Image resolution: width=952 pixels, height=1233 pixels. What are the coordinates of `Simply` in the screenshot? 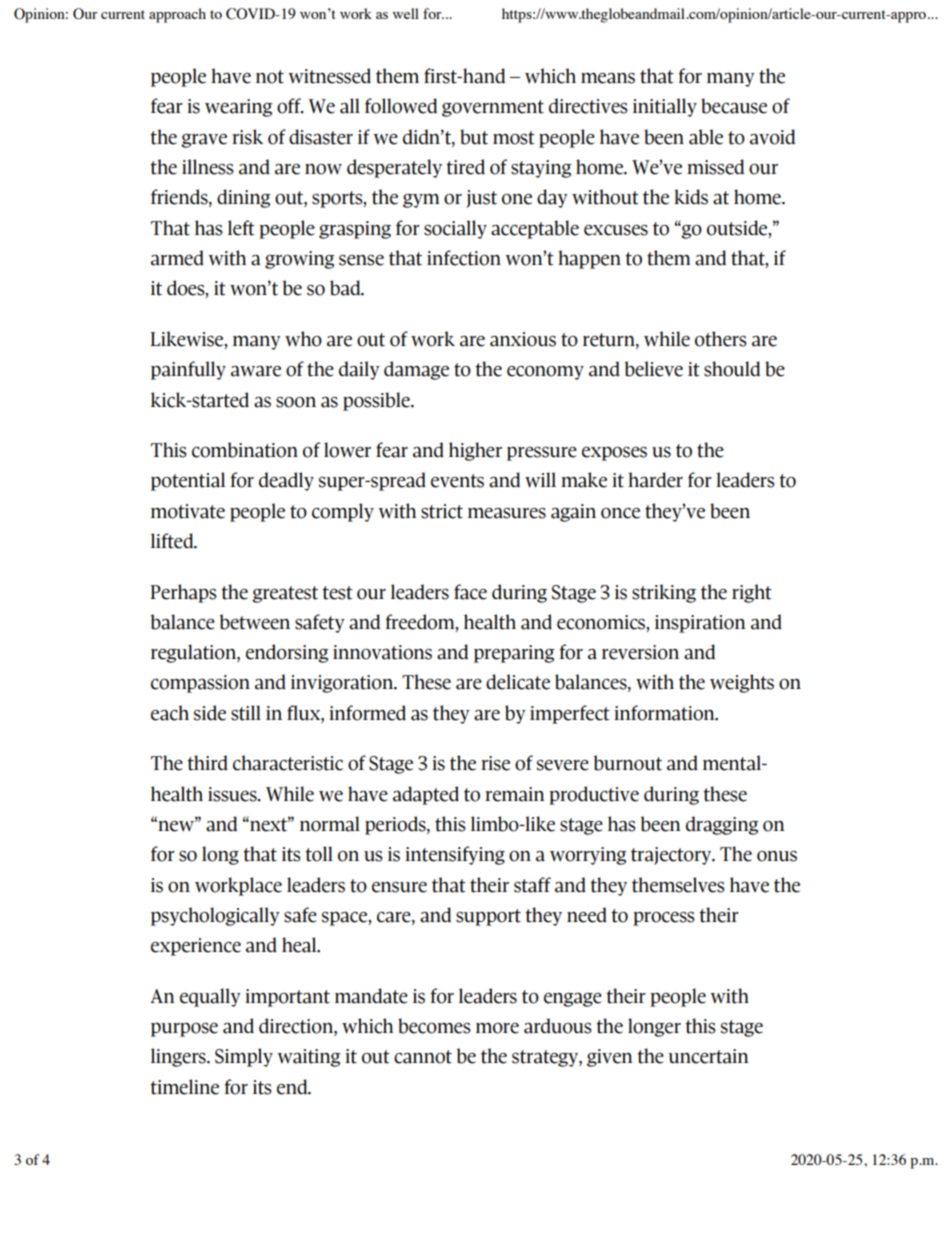 It's located at (244, 1057).
